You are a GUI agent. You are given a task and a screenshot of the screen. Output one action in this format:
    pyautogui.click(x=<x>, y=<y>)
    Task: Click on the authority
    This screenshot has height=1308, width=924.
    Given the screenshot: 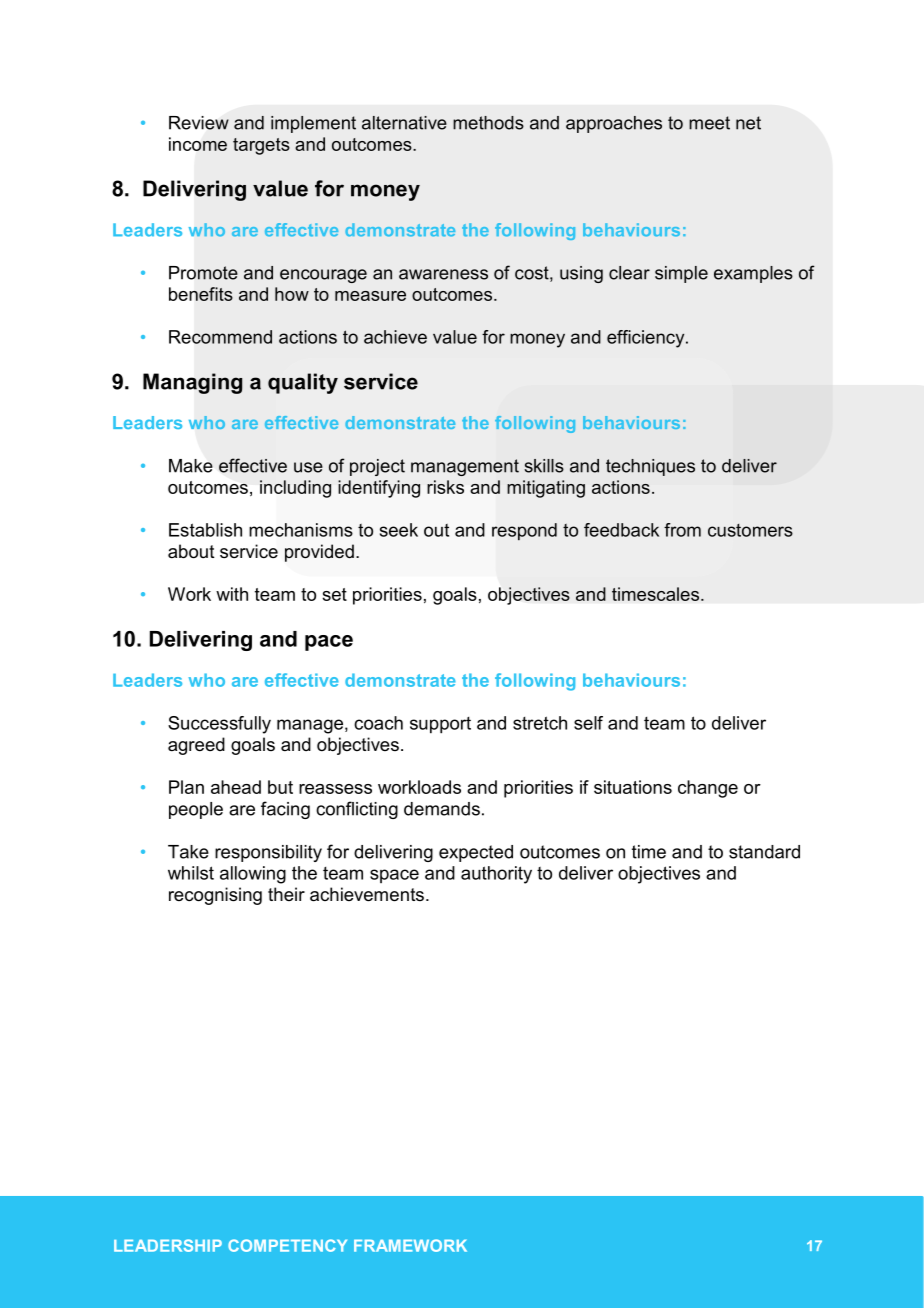 What is the action you would take?
    pyautogui.click(x=496, y=875)
